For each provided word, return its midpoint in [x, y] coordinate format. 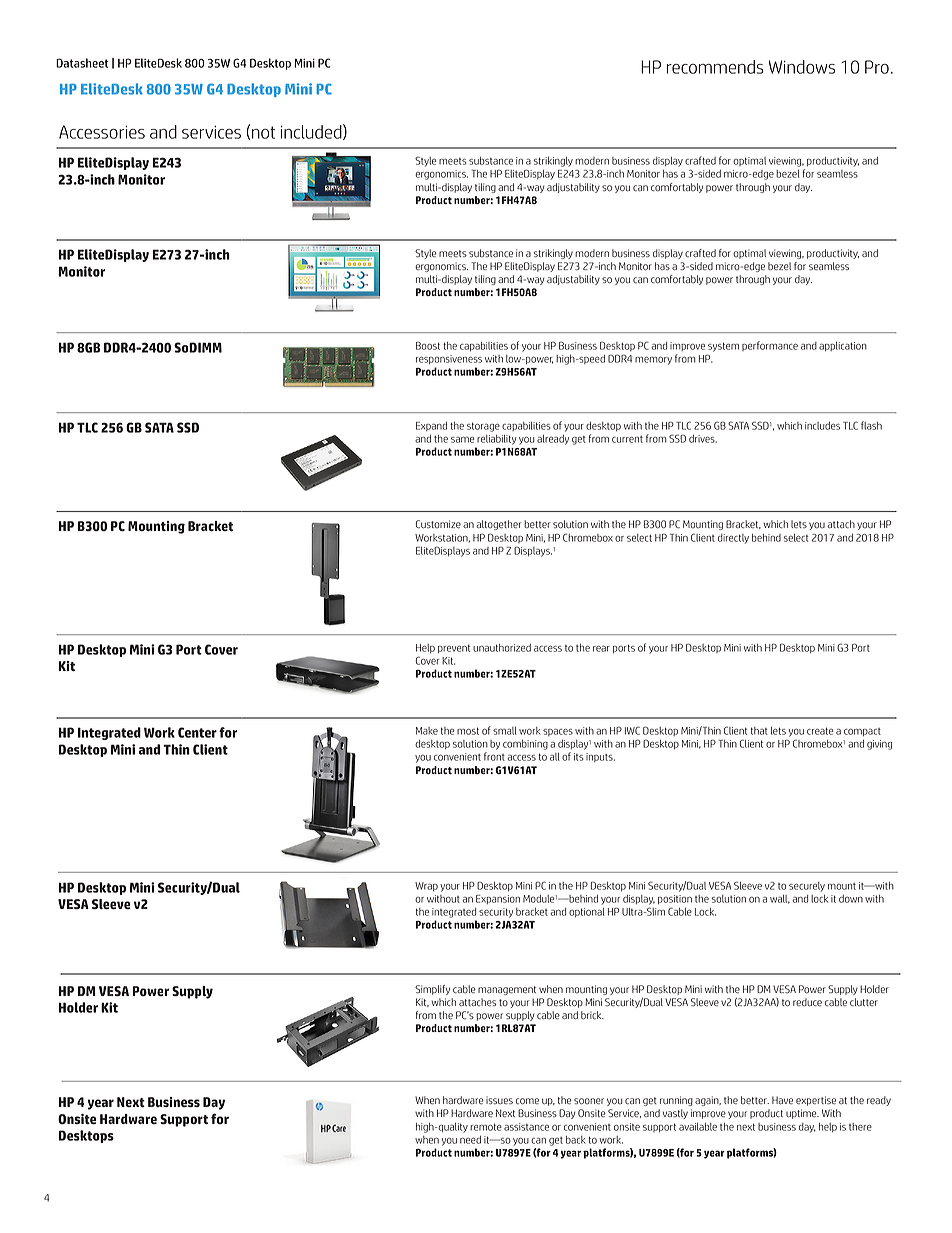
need [470, 1140]
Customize [438, 524]
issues [499, 1100]
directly [733, 539]
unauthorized [502, 648]
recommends [715, 67]
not [263, 132]
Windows [802, 67]
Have [782, 1100]
